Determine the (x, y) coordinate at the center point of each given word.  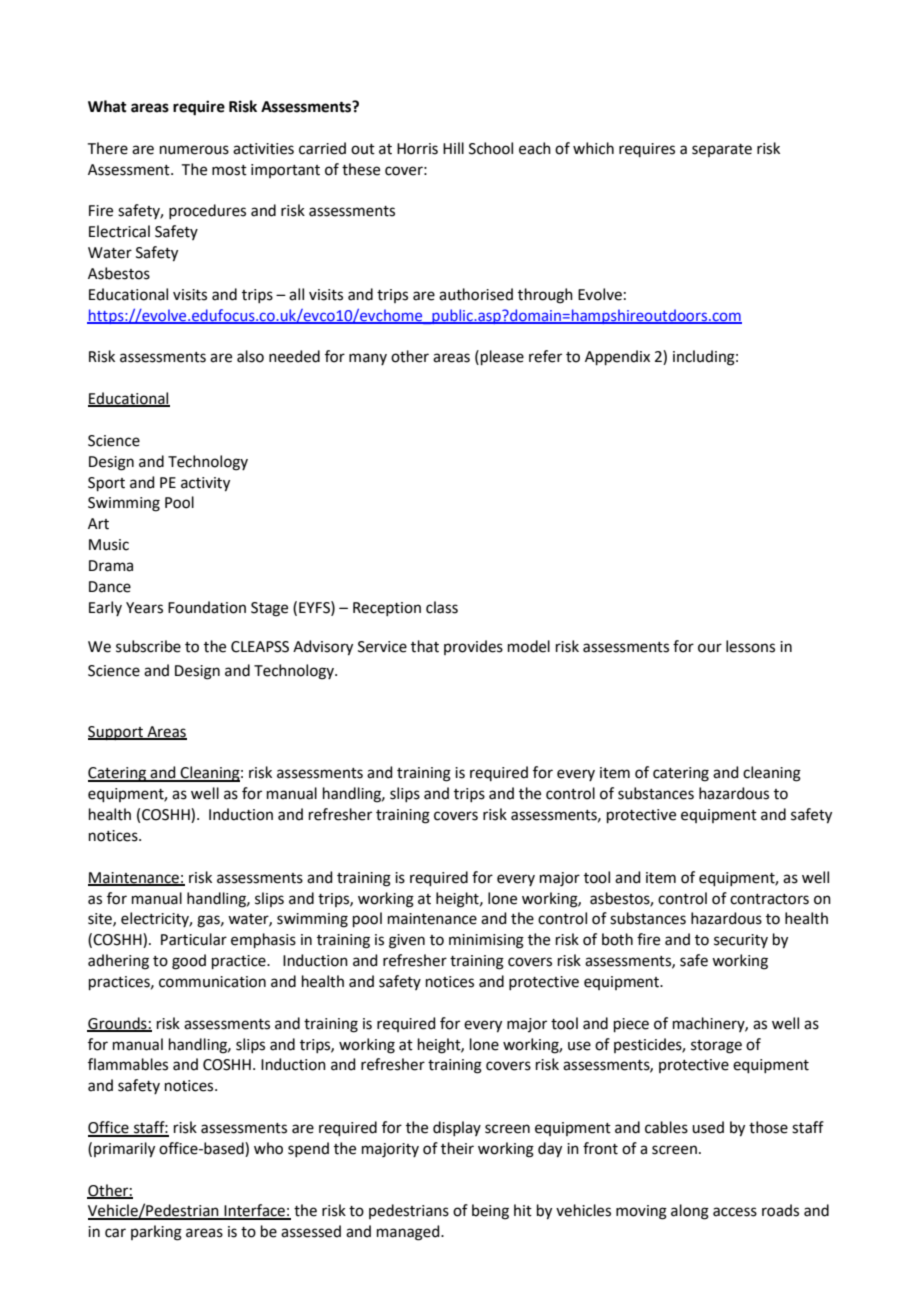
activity (205, 484)
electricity (156, 919)
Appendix (617, 357)
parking (156, 1233)
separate (722, 150)
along (690, 1212)
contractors (769, 899)
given (407, 941)
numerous (194, 150)
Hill (453, 148)
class (442, 607)
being (490, 1212)
